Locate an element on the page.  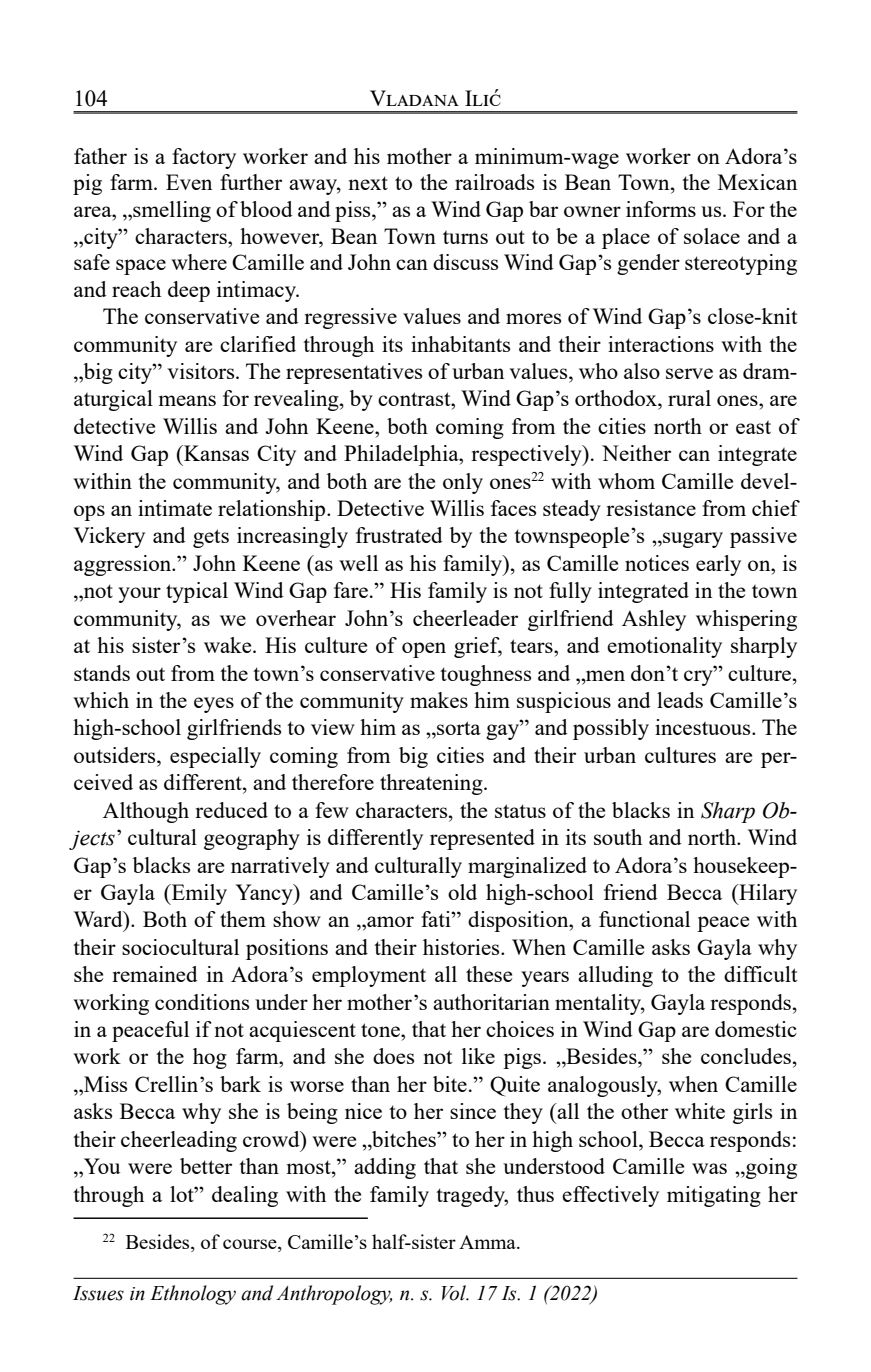
Even is located at coordinates (189, 182).
